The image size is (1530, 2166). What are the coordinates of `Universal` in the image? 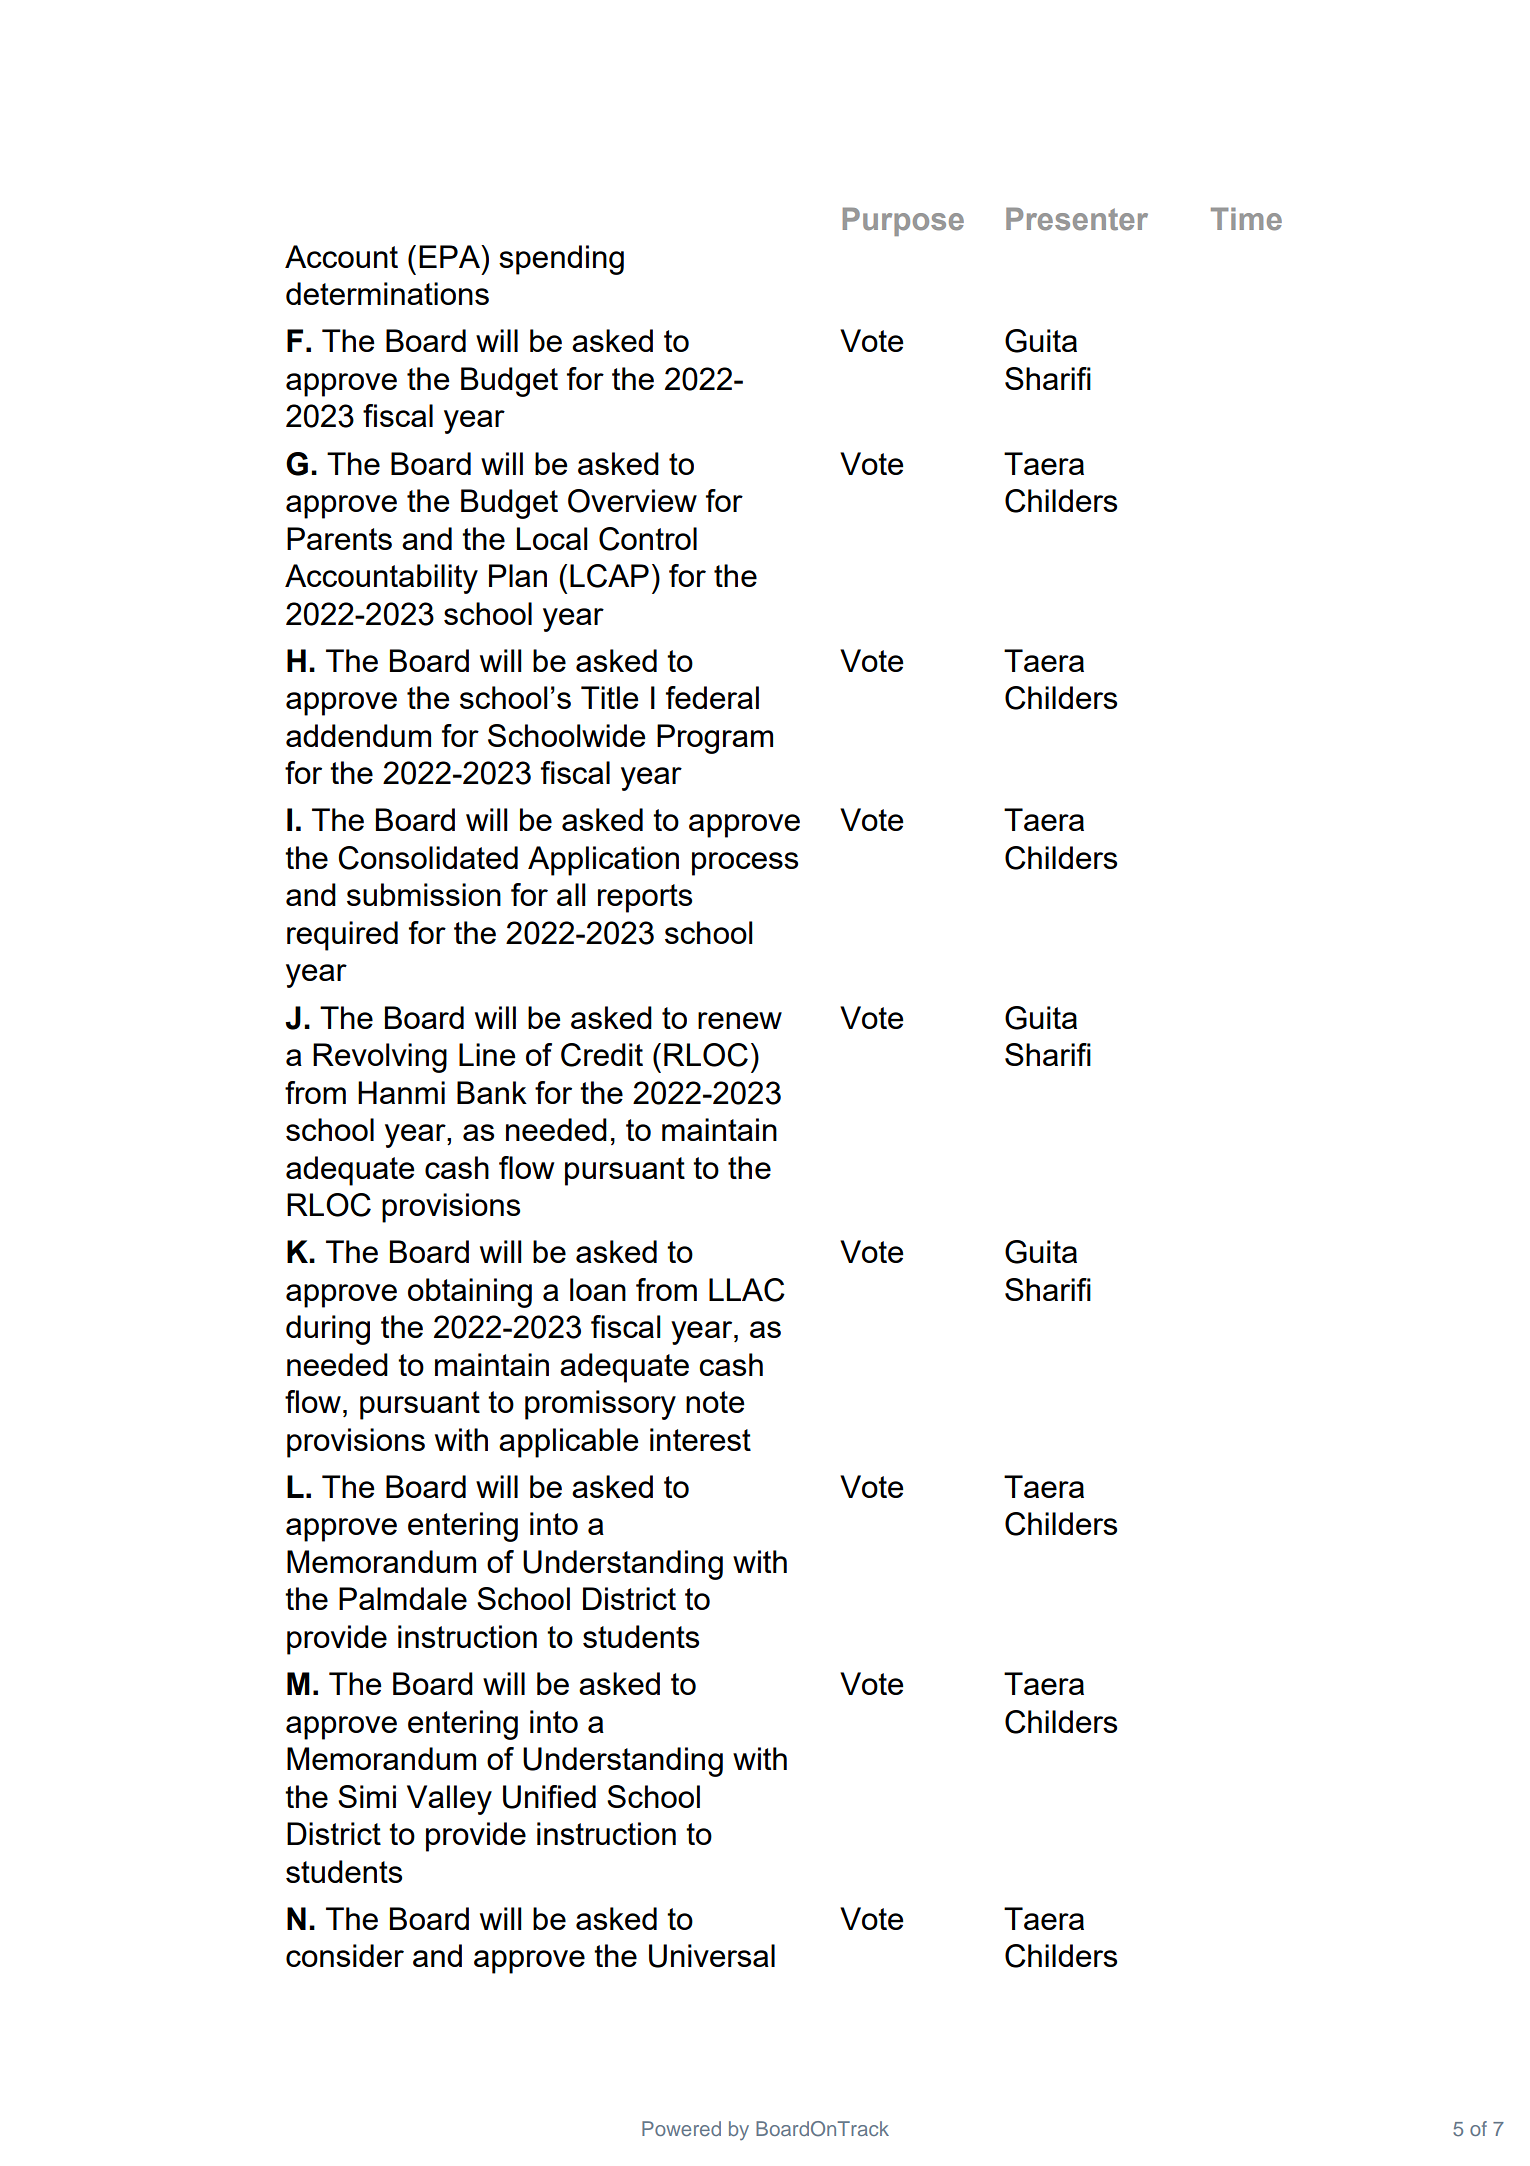 It's located at (712, 1956).
